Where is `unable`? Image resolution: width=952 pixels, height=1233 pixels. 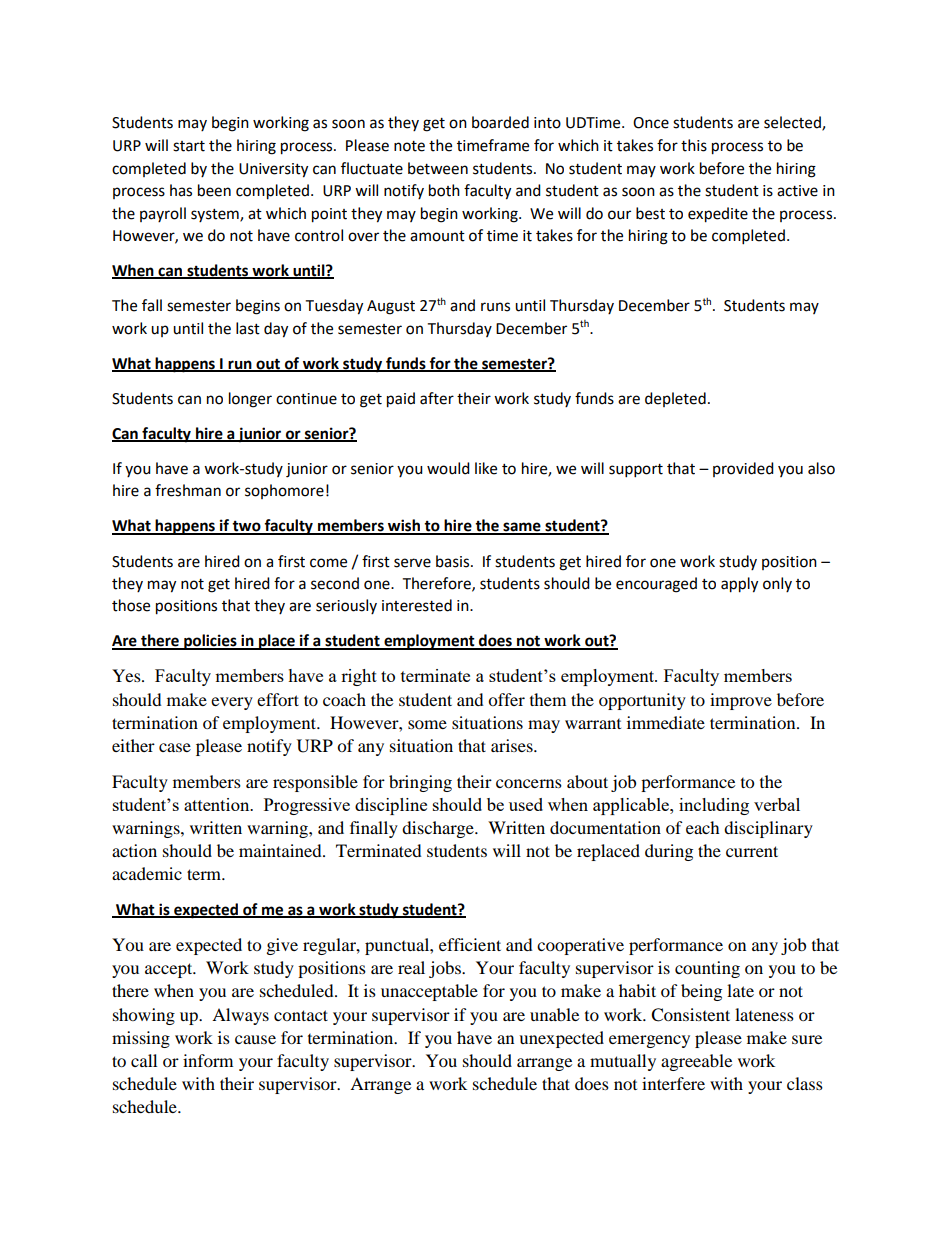
unable is located at coordinates (554, 1014).
